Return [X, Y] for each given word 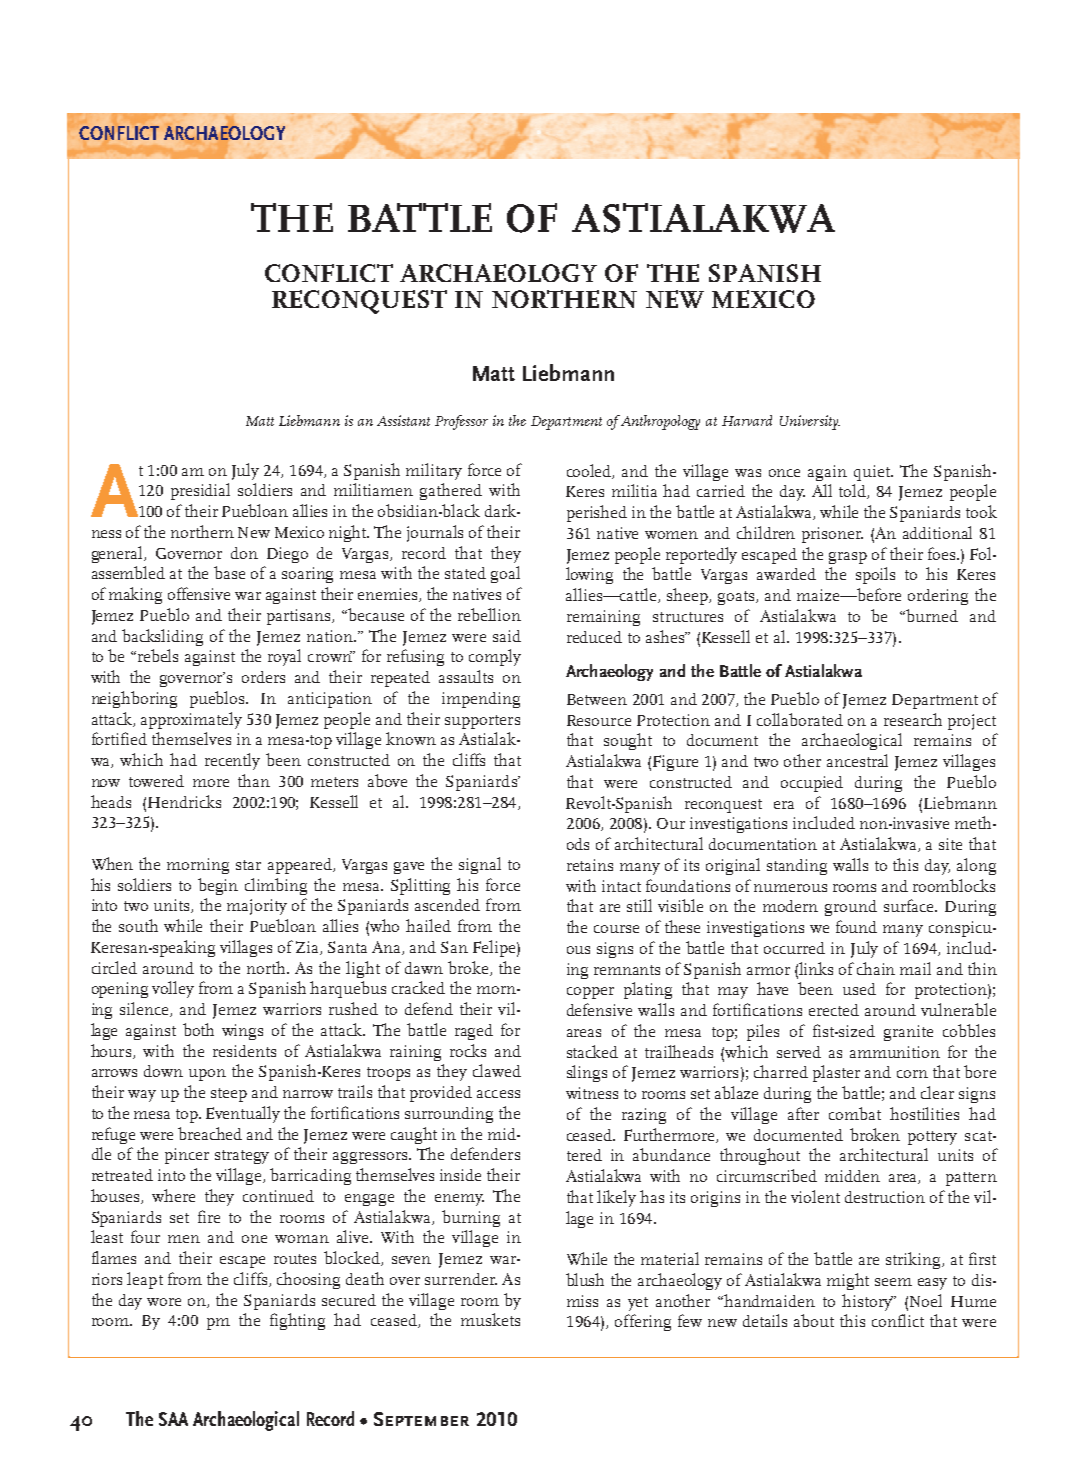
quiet [873, 473]
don [244, 553]
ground [851, 908]
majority [257, 907]
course [616, 929]
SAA [173, 1419]
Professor [461, 422]
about [814, 1320]
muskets [490, 1319]
